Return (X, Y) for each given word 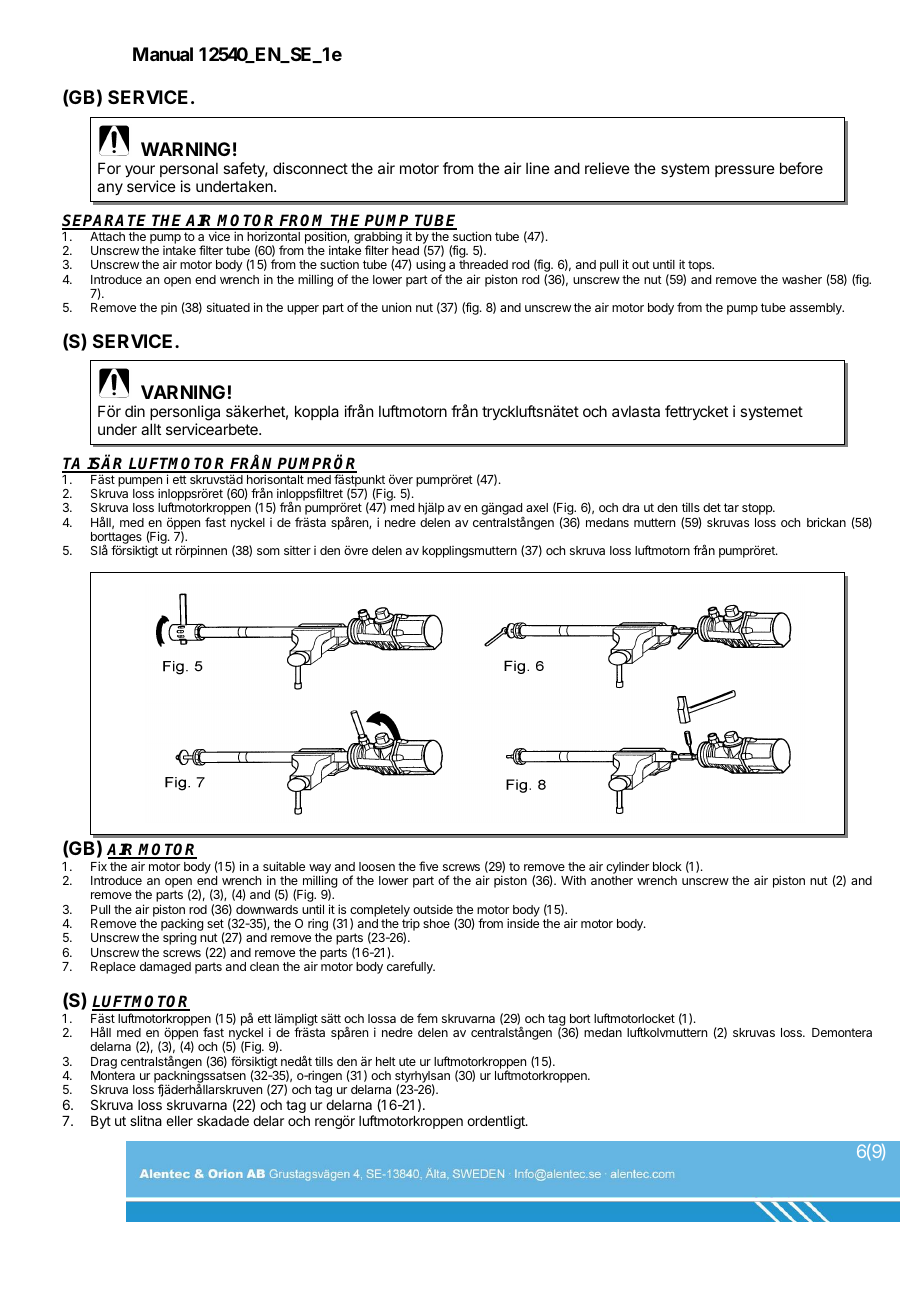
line (538, 168)
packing (182, 926)
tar (731, 507)
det (712, 507)
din (135, 411)
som (268, 551)
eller (179, 1121)
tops (701, 266)
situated (228, 307)
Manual (163, 54)
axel (537, 507)
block (667, 866)
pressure (745, 171)
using (430, 267)
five (428, 866)
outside (433, 909)
